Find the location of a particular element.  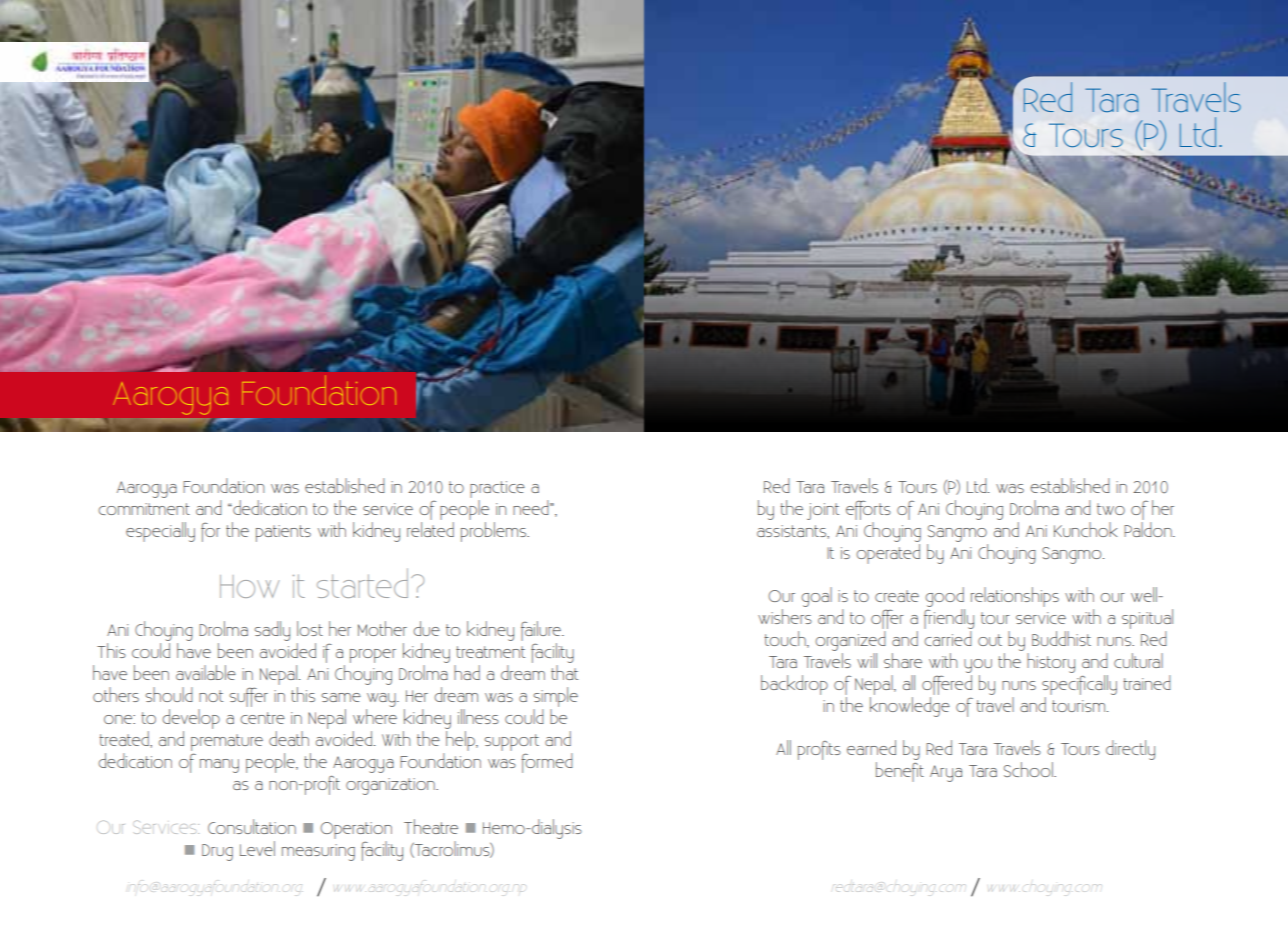

How is located at coordinates (249, 586).
